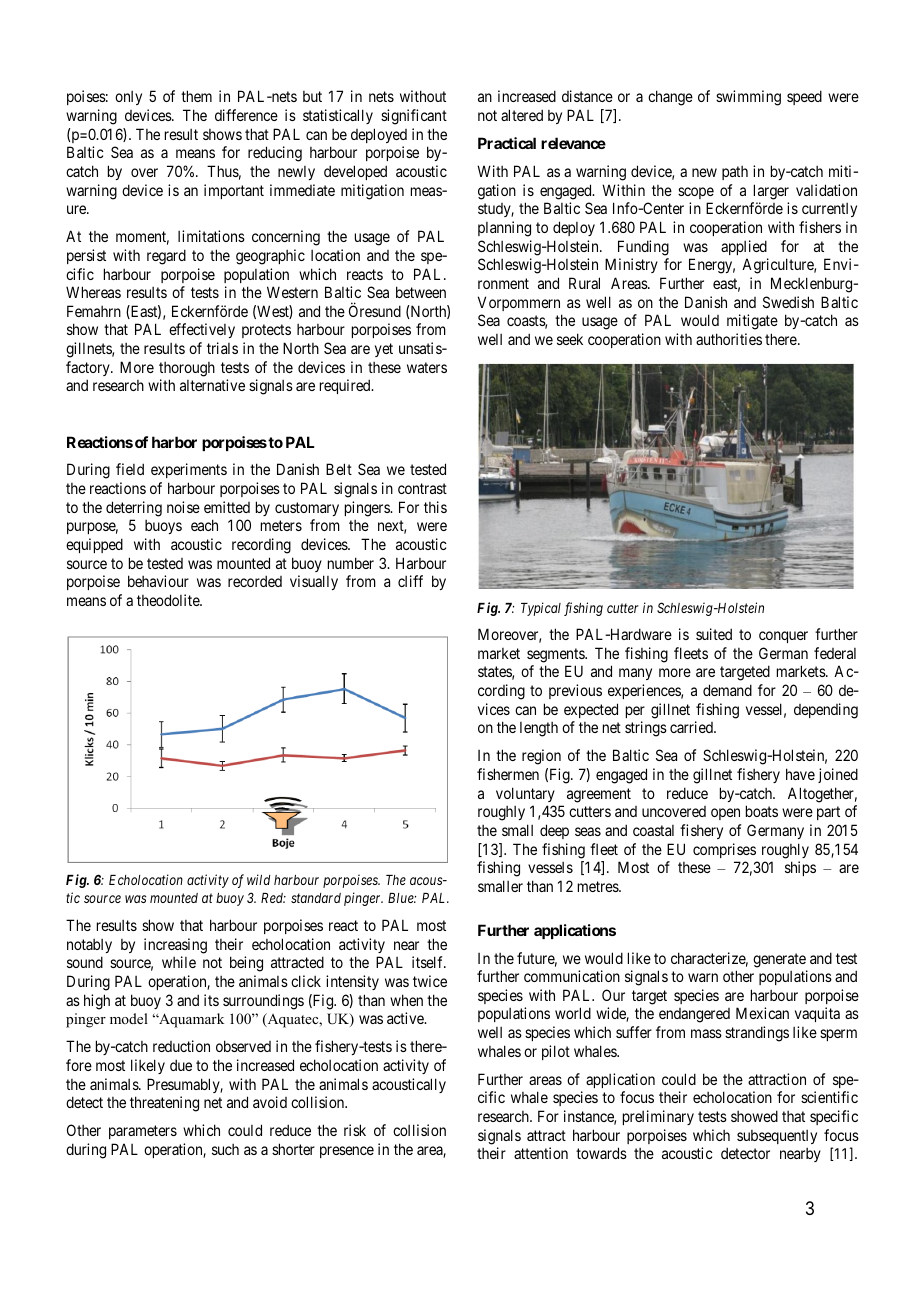 The height and width of the screenshot is (1308, 924). What do you see at coordinates (541, 609) in the screenshot?
I see `Typical` at bounding box center [541, 609].
